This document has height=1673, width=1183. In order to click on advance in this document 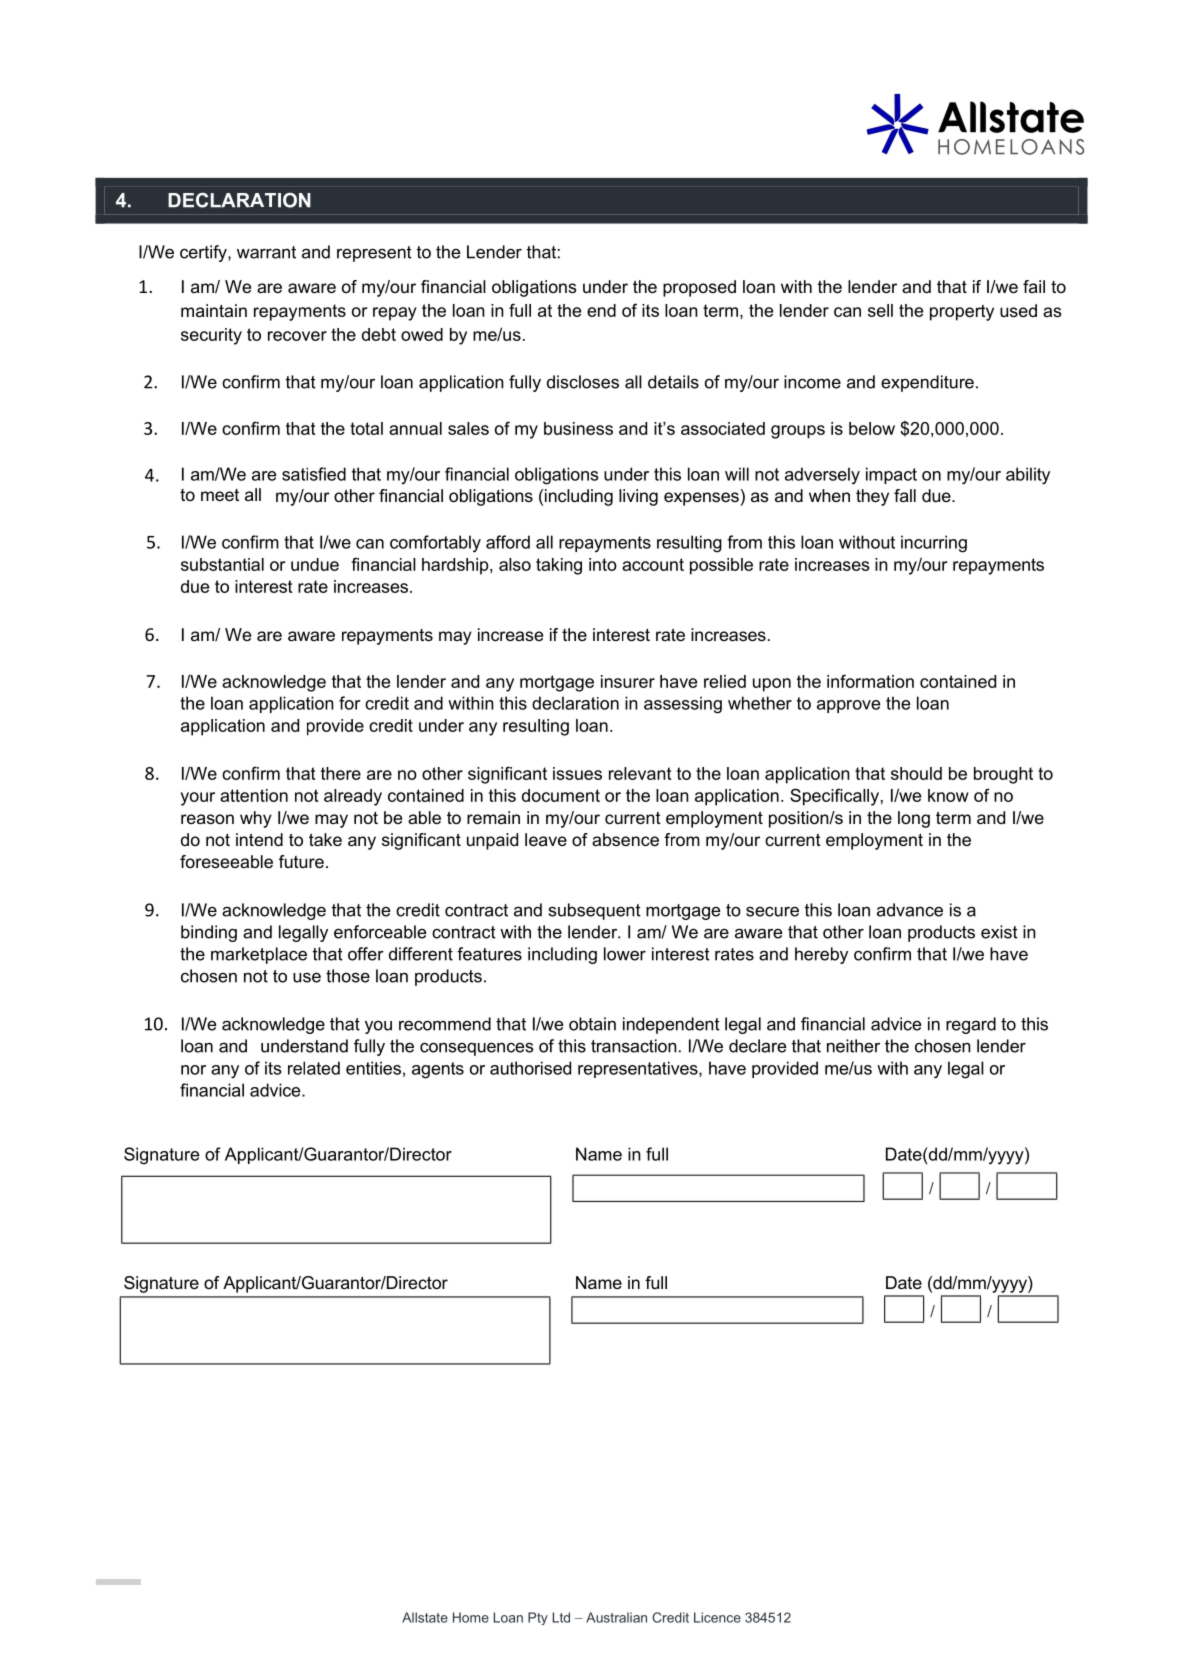, I will do `click(910, 910)`.
